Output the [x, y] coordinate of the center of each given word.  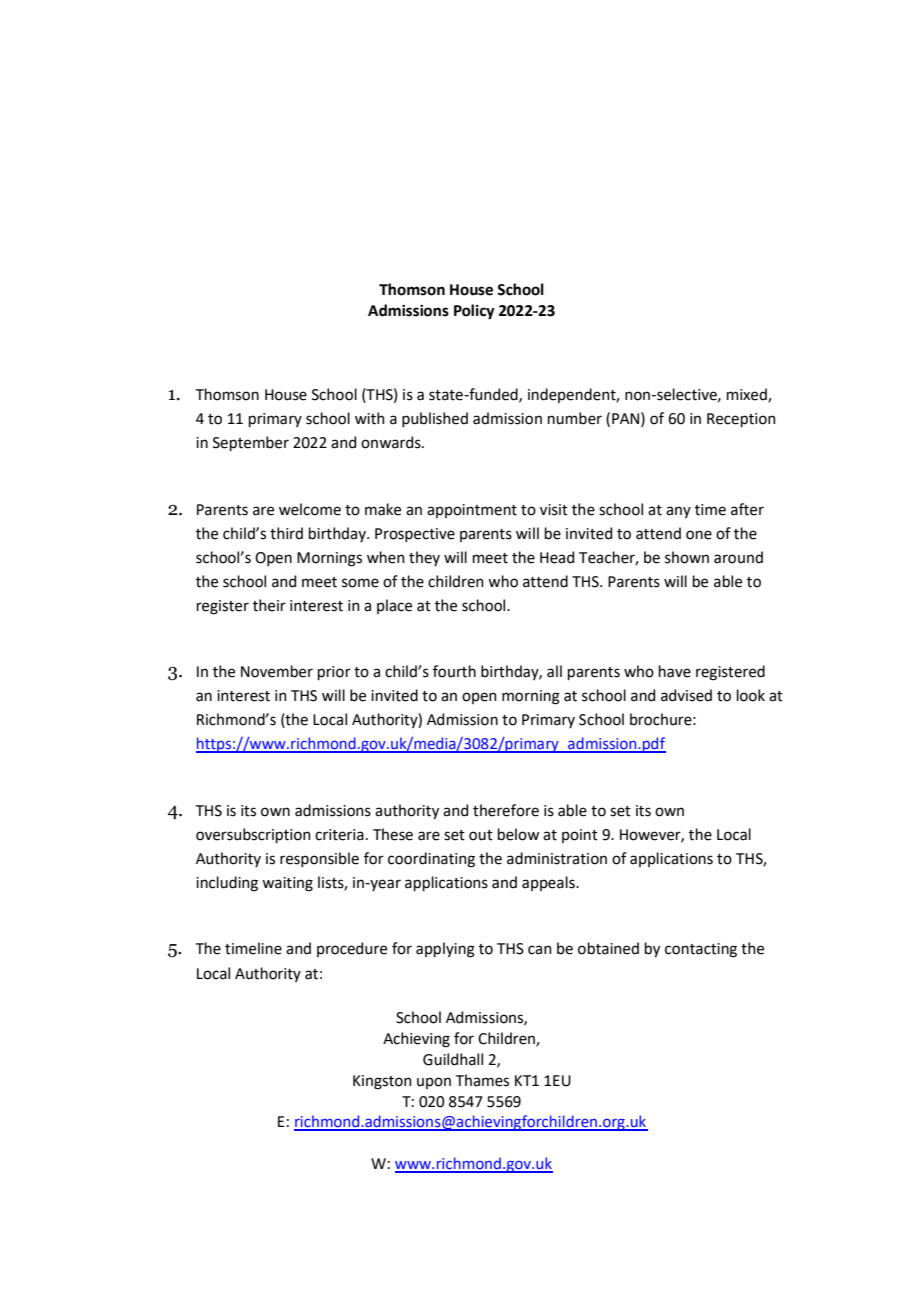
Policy [474, 312]
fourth [454, 671]
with [370, 418]
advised [686, 695]
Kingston [382, 1082]
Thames [482, 1080]
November [277, 671]
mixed [748, 395]
